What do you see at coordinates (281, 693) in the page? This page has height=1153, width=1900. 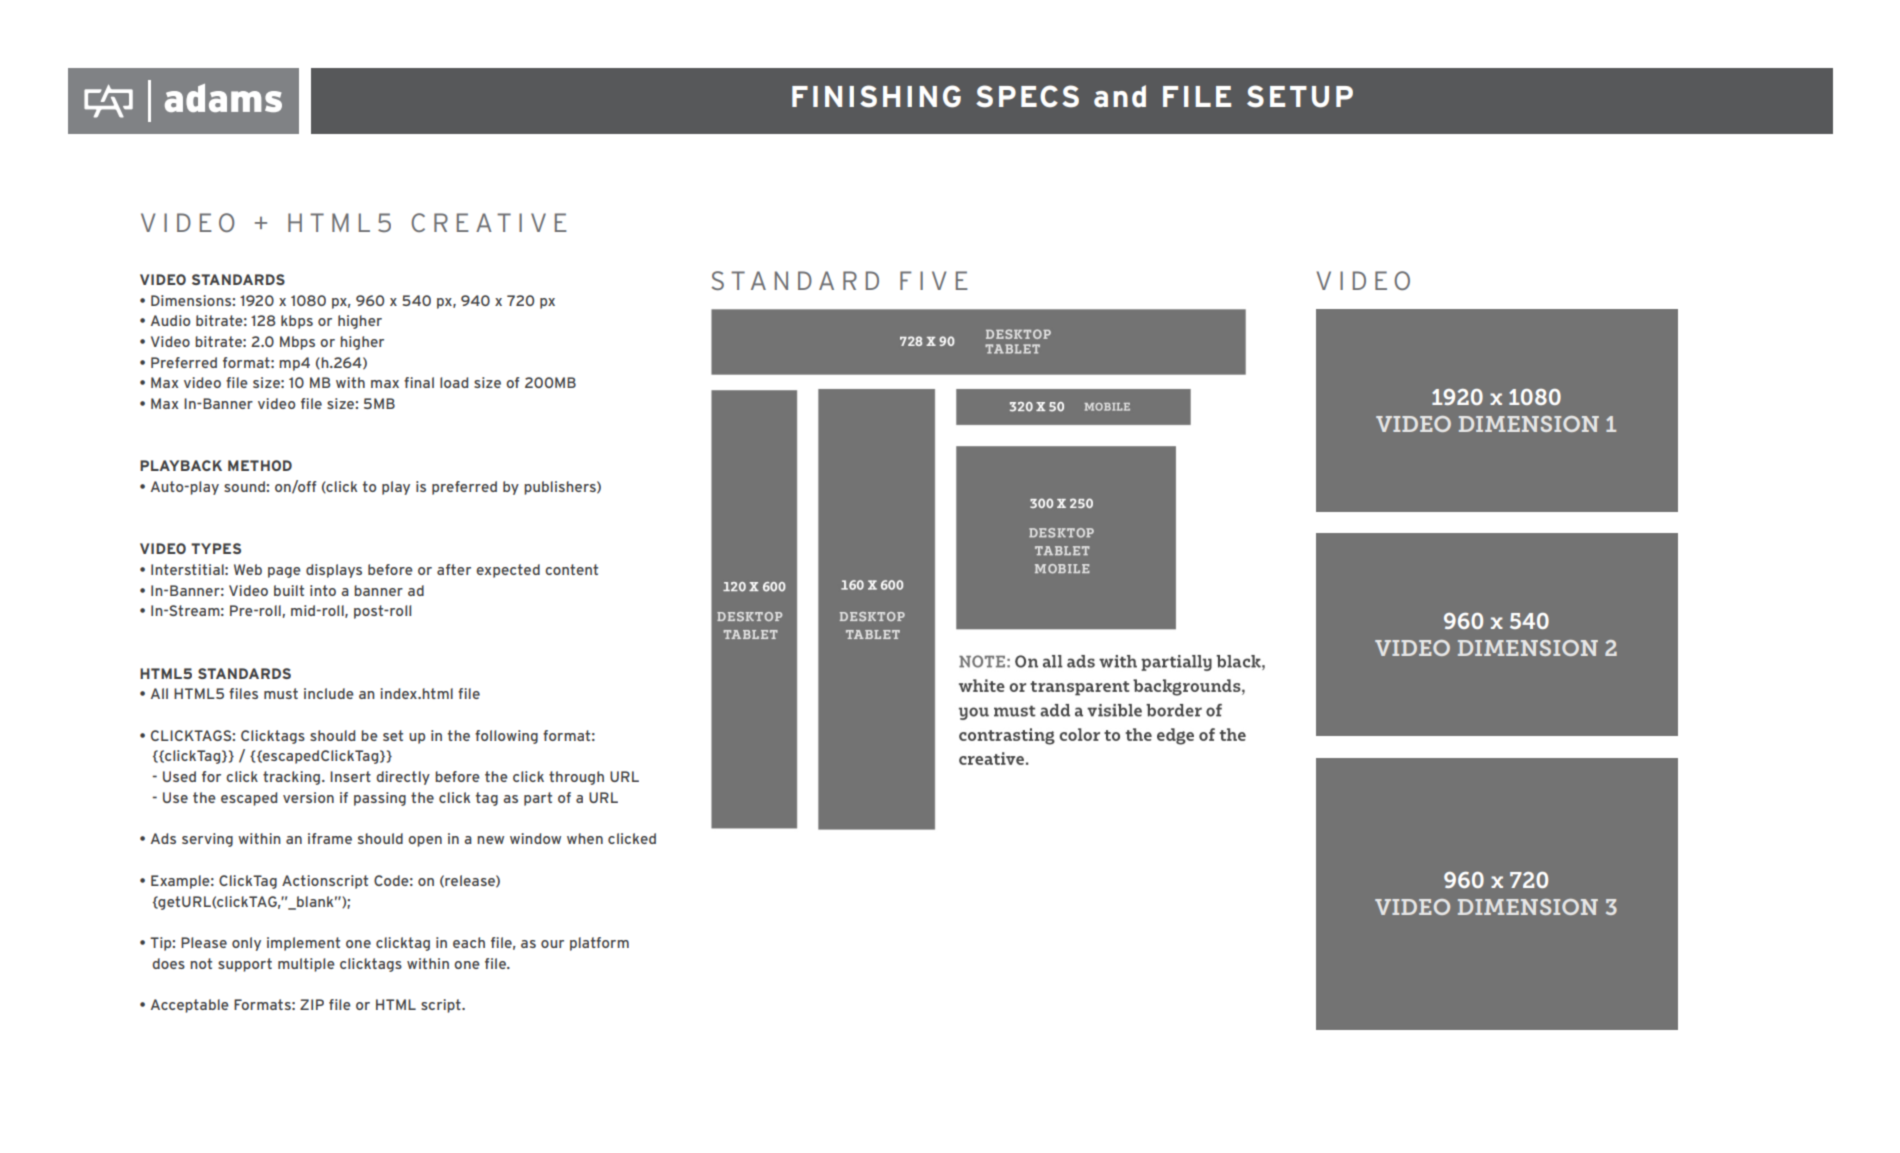 I see `must` at bounding box center [281, 693].
